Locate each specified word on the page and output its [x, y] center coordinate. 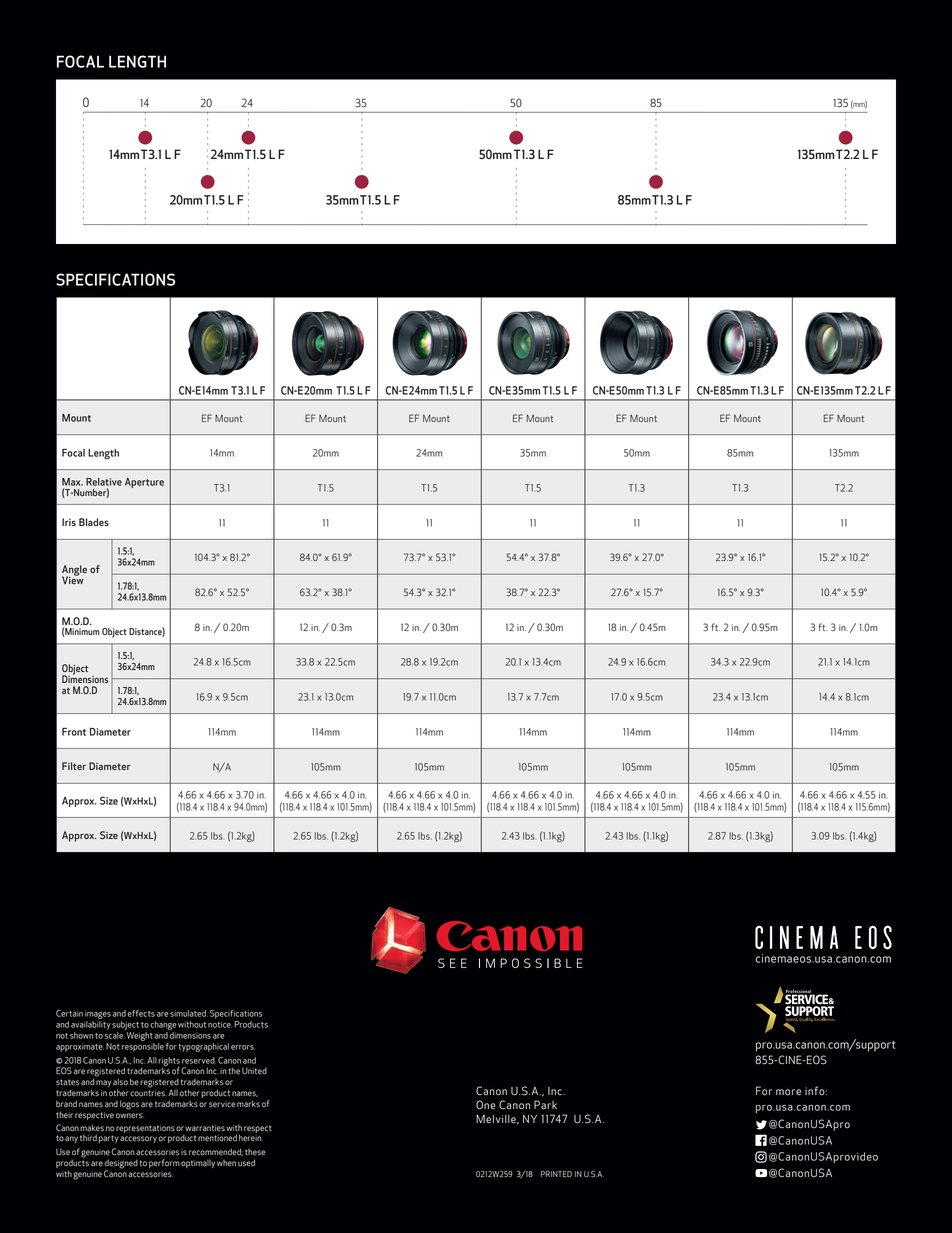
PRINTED [556, 1174]
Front [74, 732]
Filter [74, 766]
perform [164, 1163]
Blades [94, 522]
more [788, 1092]
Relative [104, 482]
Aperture [144, 483]
